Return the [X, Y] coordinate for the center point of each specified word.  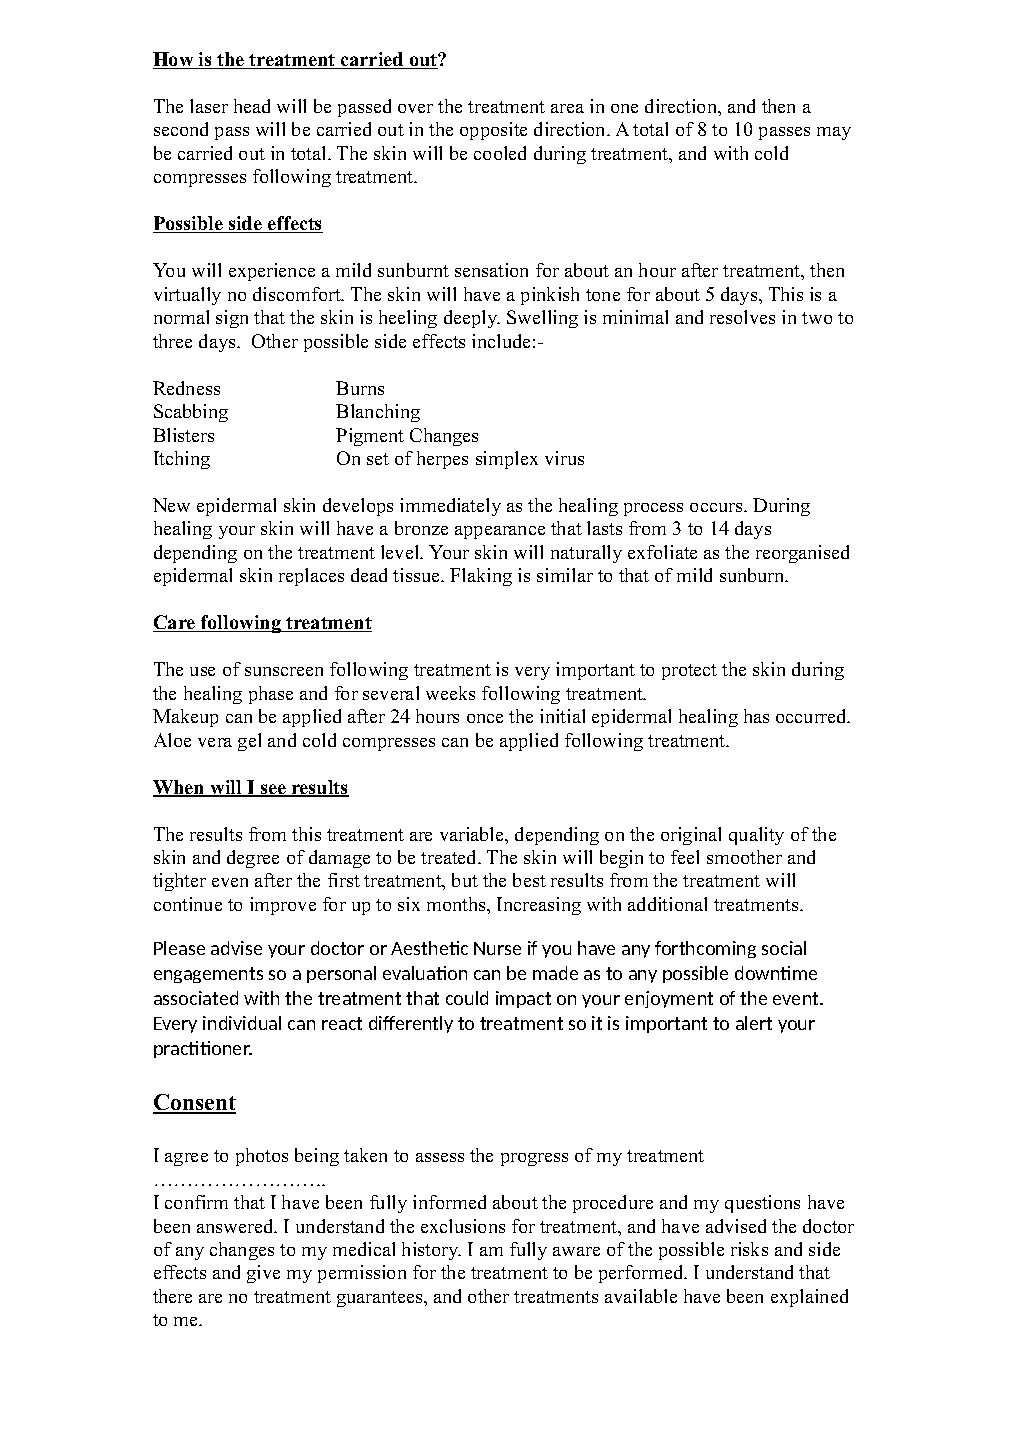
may [834, 133]
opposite [493, 131]
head [252, 106]
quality [756, 836]
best [529, 880]
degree [253, 859]
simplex [507, 460]
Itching [182, 460]
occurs [717, 507]
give [263, 1274]
